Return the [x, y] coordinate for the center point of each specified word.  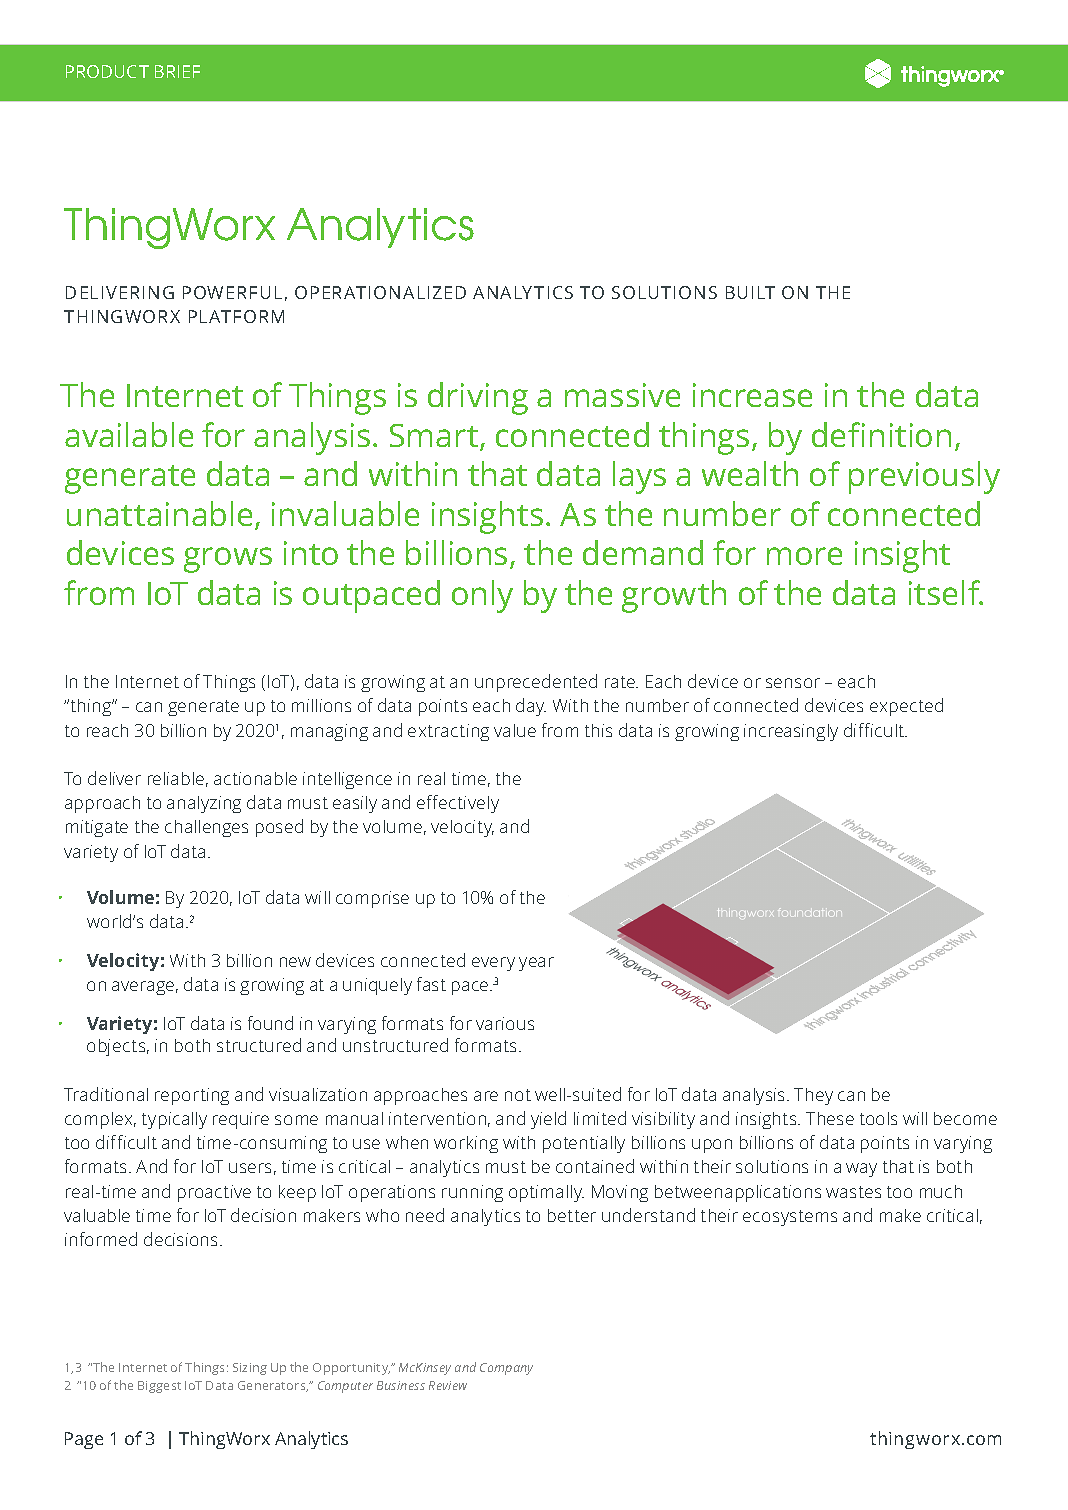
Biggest [159, 1387]
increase [752, 395]
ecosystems [790, 1218]
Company [506, 1369]
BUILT [750, 292]
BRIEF [177, 71]
